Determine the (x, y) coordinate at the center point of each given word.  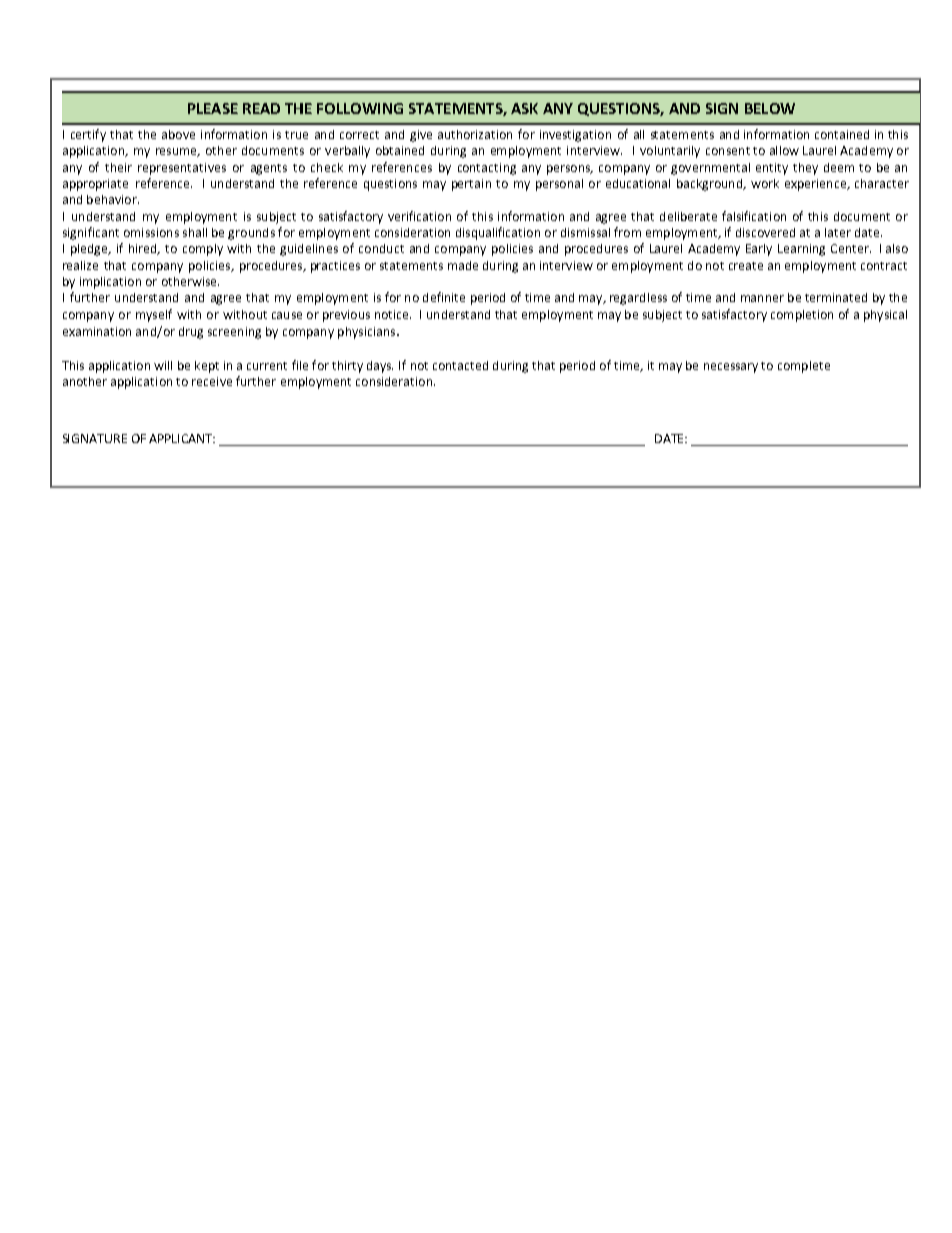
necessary (731, 368)
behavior (113, 199)
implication (110, 283)
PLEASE (213, 108)
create (746, 266)
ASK (524, 108)
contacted (460, 365)
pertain (471, 185)
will (163, 365)
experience (816, 185)
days (380, 367)
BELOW (770, 108)
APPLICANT (182, 438)
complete (804, 367)
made (463, 265)
